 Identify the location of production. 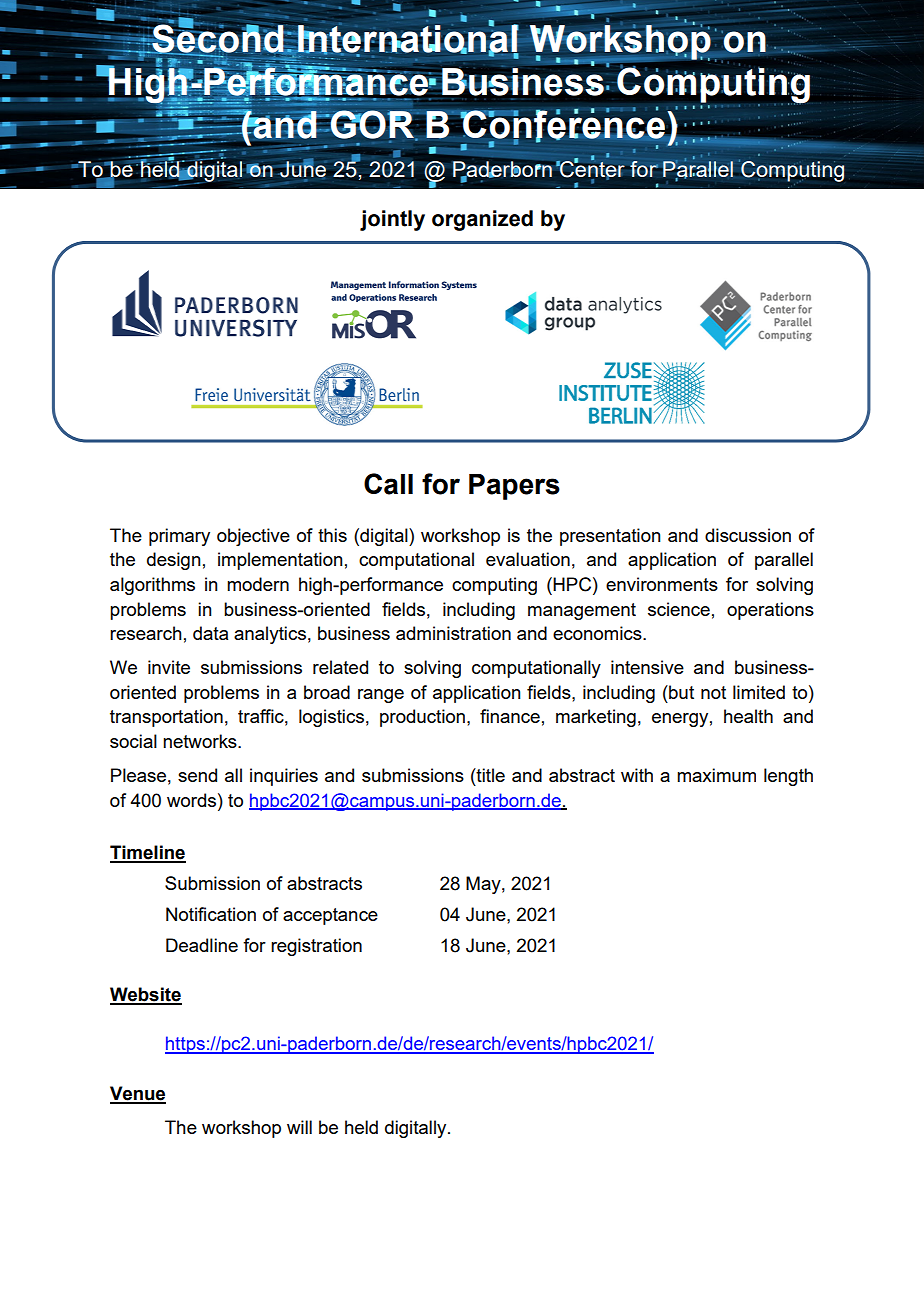
(422, 718).
